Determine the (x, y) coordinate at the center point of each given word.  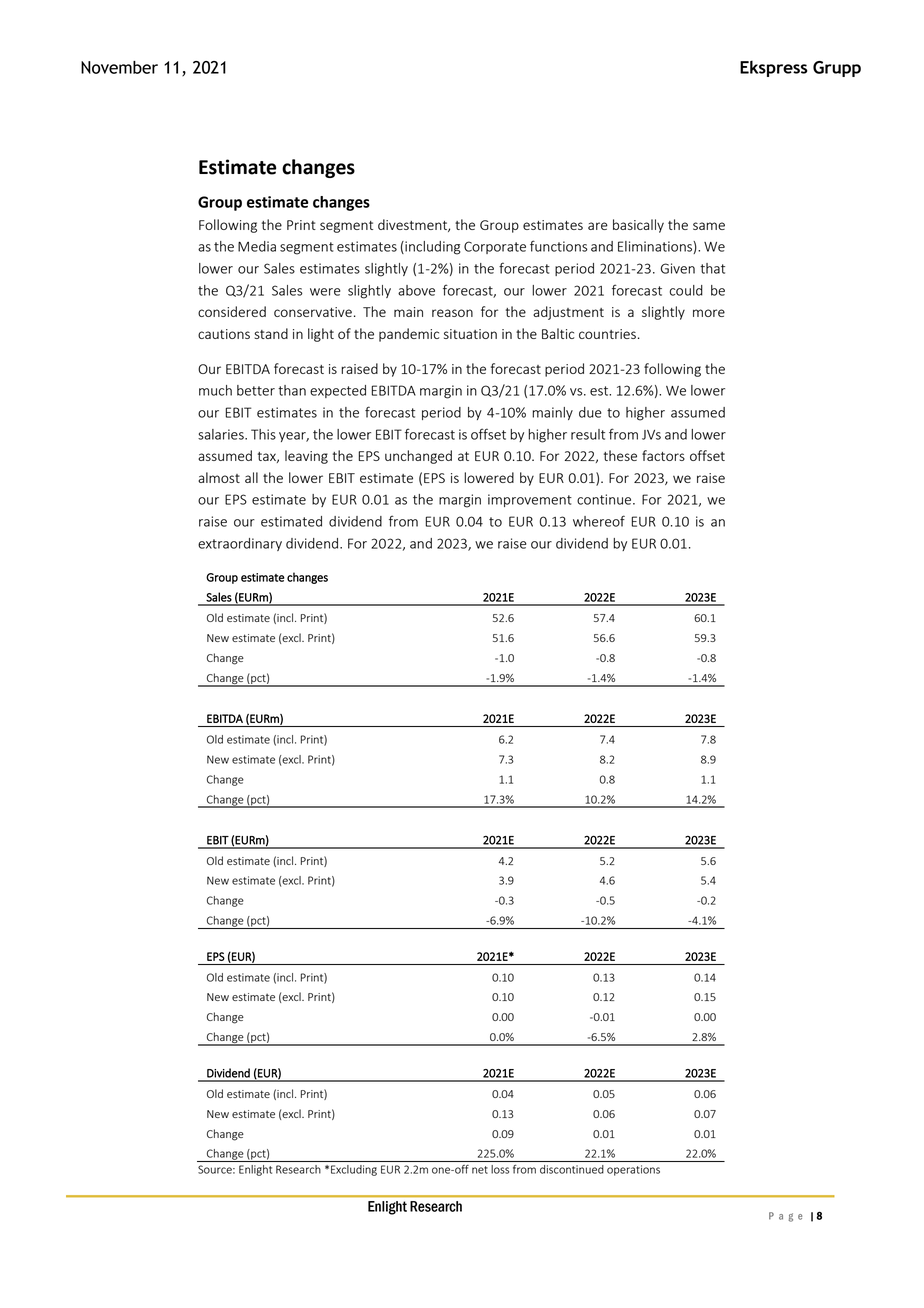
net (480, 1170)
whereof (599, 521)
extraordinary (240, 544)
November (119, 67)
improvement (530, 500)
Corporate (495, 247)
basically (638, 226)
